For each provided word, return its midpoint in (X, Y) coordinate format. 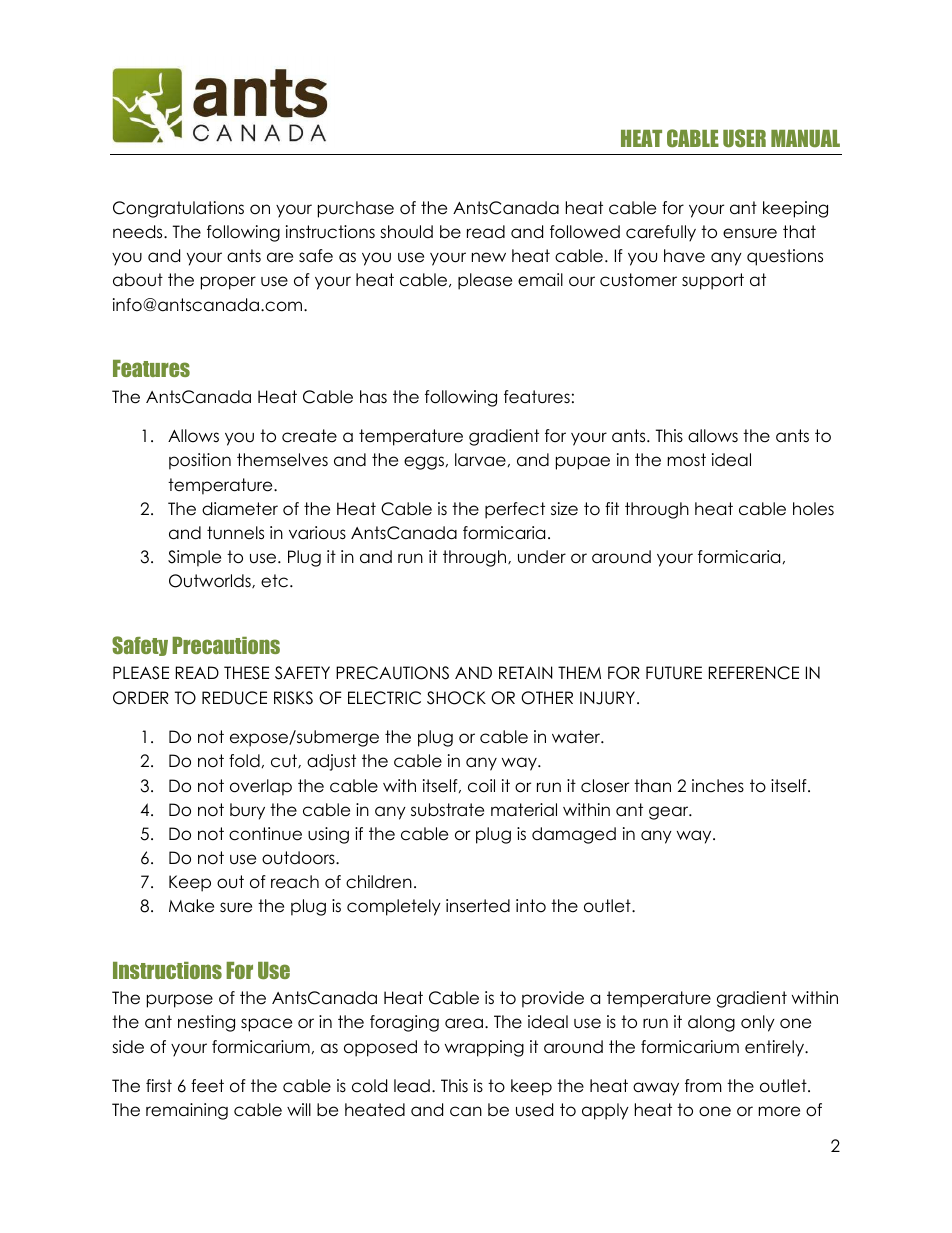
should (406, 232)
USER (744, 138)
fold (244, 761)
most (686, 460)
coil (481, 786)
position (200, 461)
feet (207, 1086)
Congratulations (178, 209)
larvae (480, 460)
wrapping (484, 1048)
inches (718, 786)
